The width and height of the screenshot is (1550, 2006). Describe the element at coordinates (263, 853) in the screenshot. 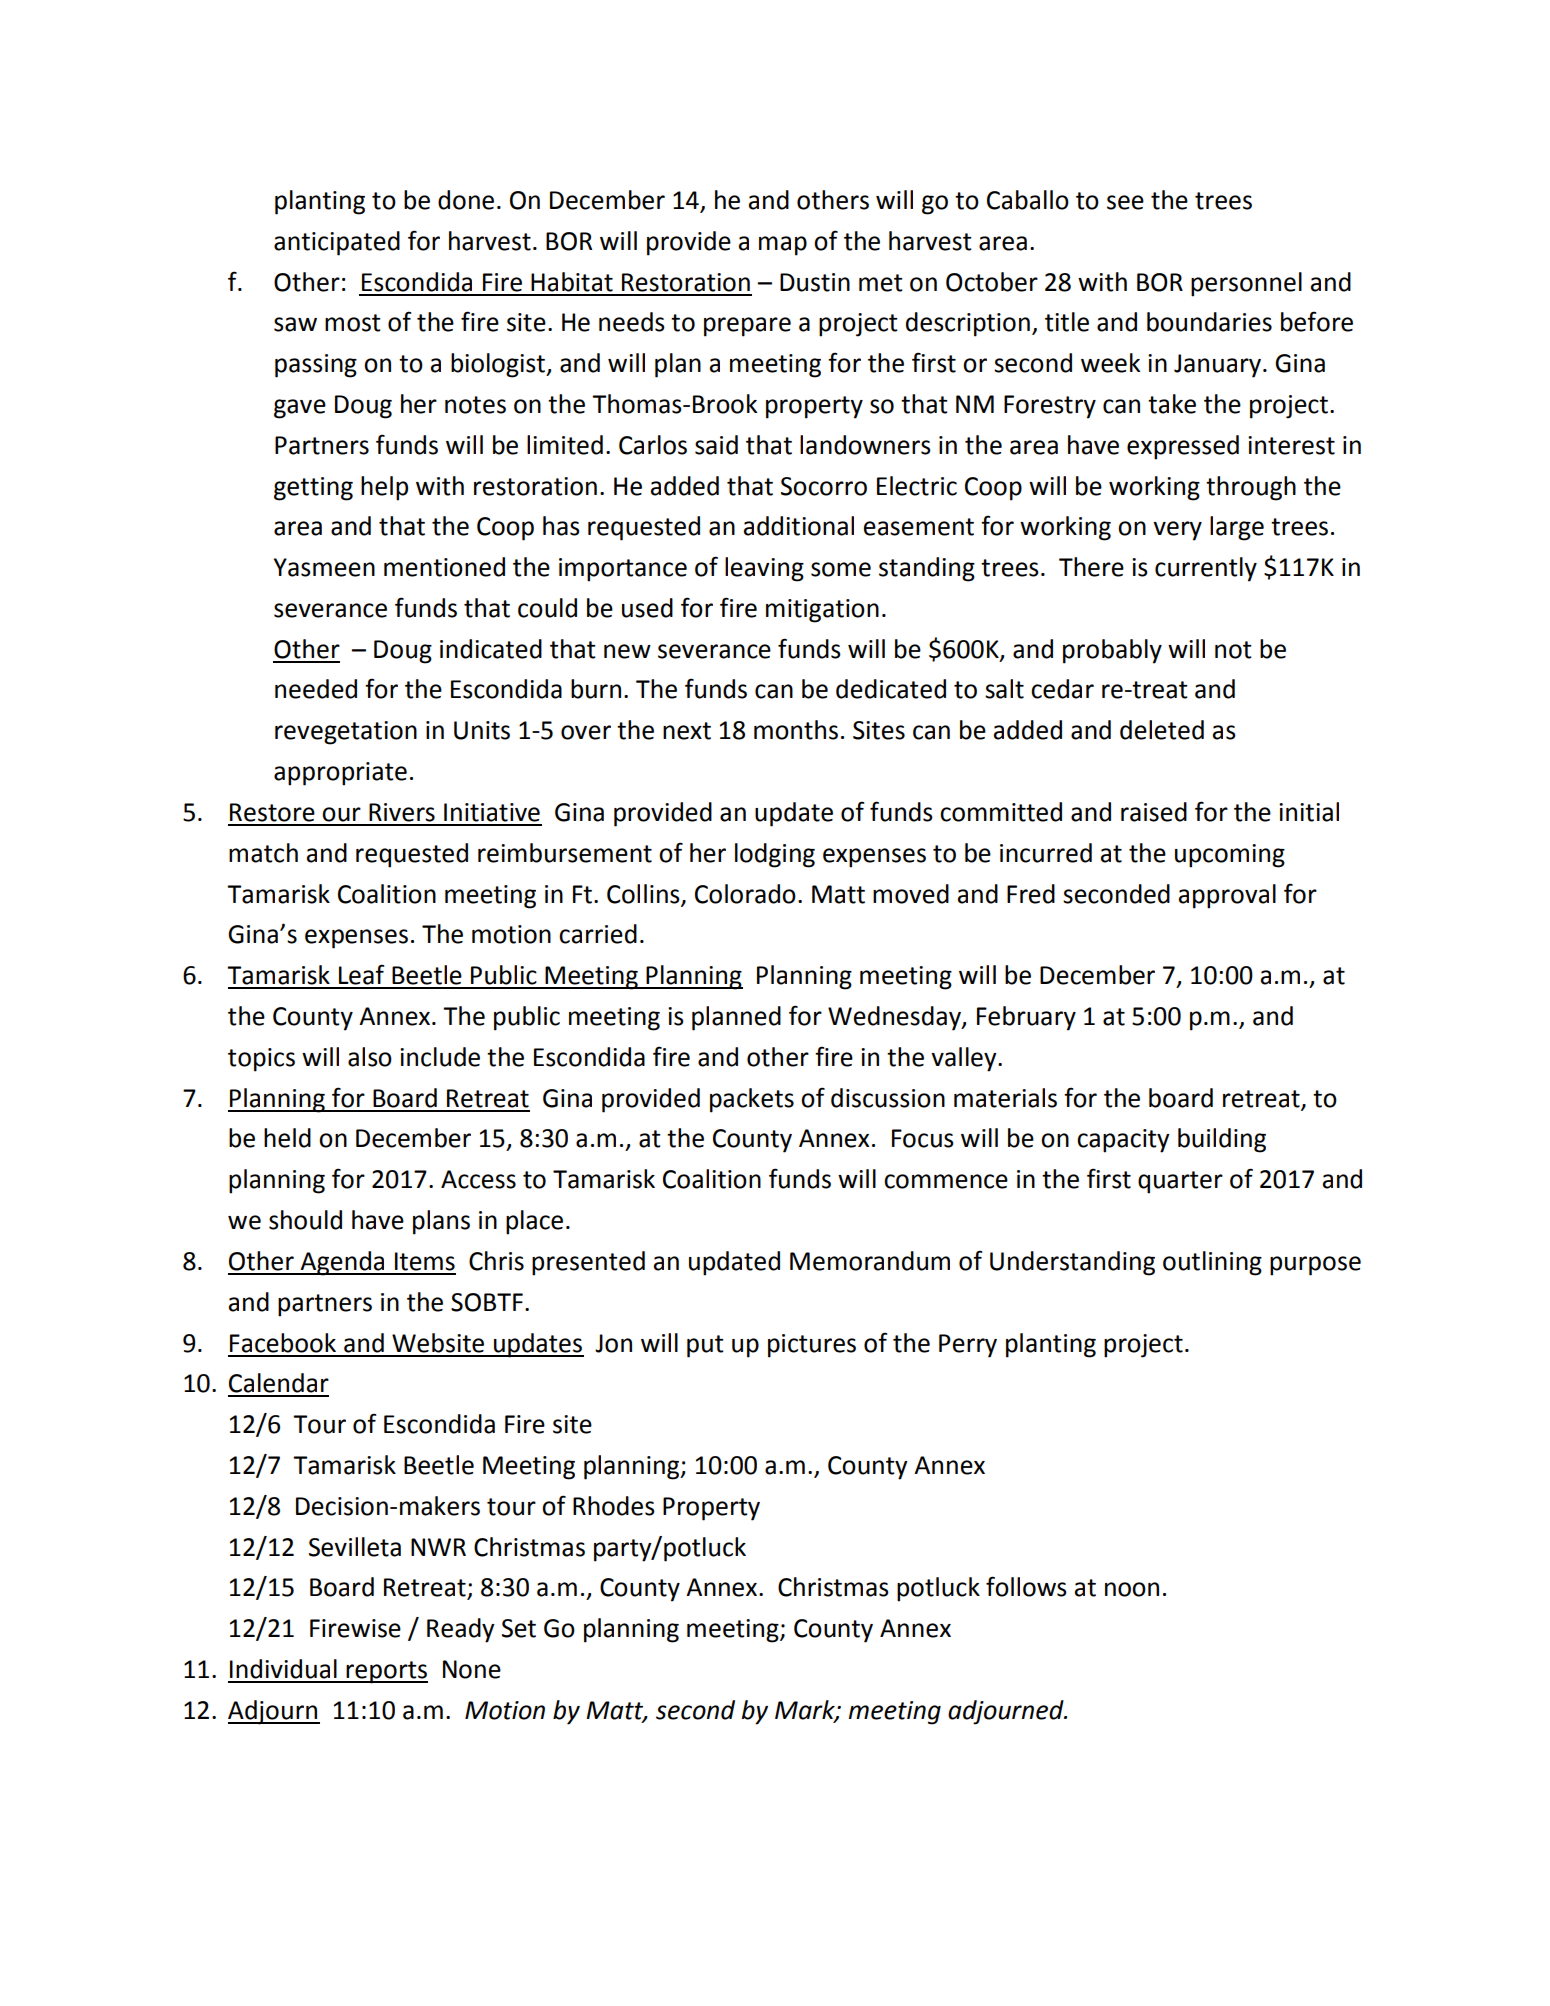

I see `match` at that location.
